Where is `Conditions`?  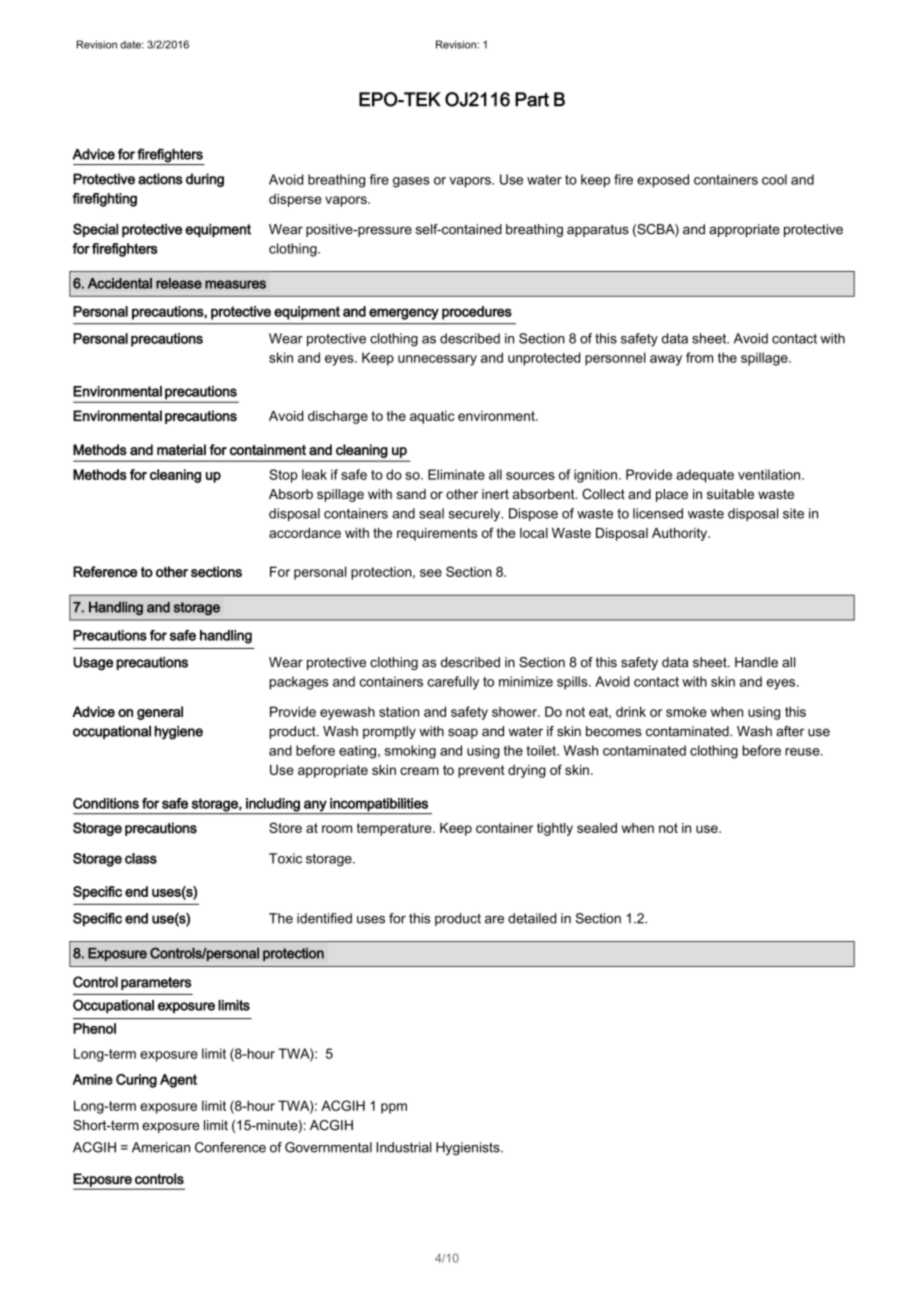
Conditions is located at coordinates (106, 803).
